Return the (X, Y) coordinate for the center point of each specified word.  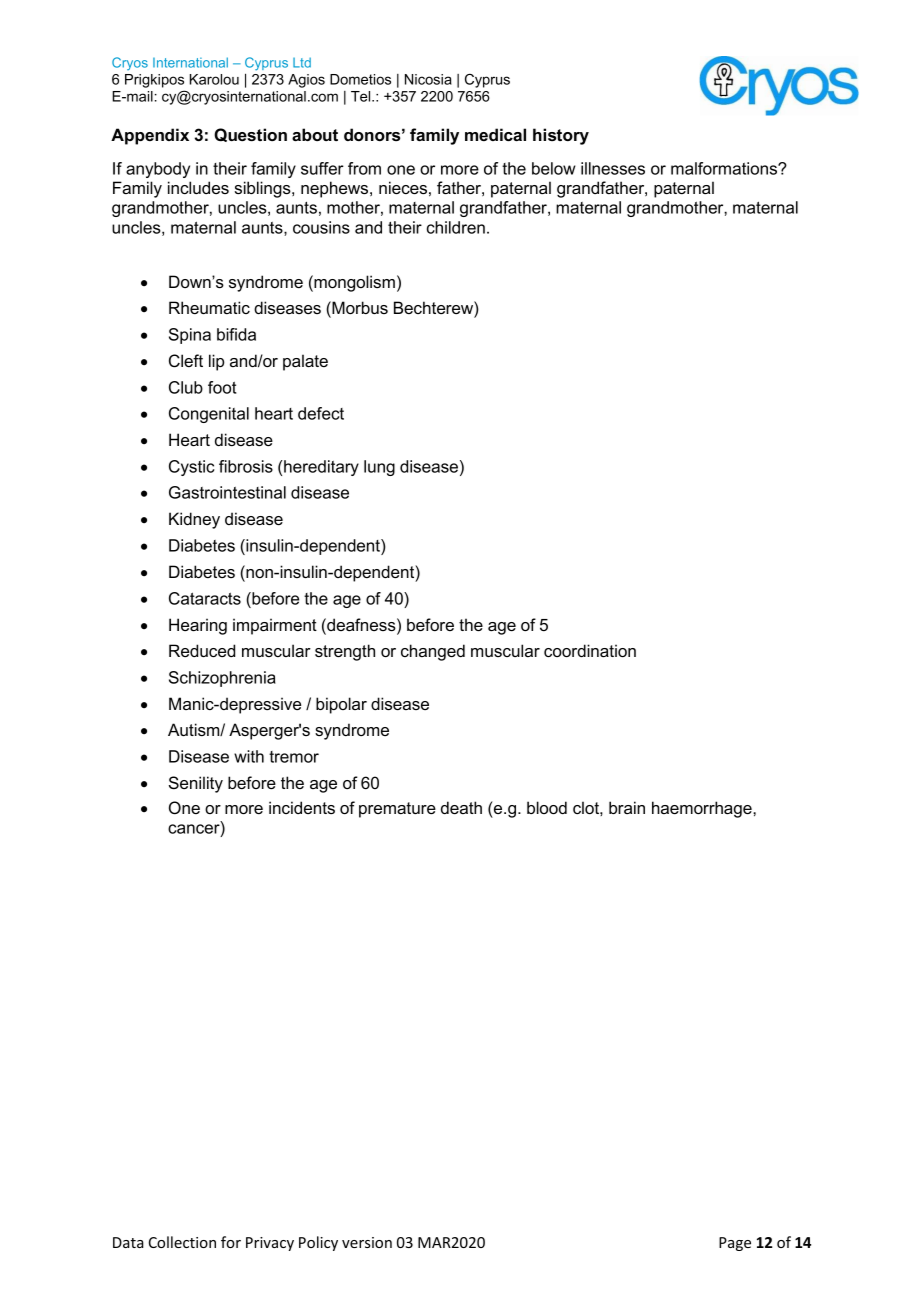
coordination (590, 650)
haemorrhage (703, 809)
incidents (302, 807)
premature (397, 810)
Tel (362, 96)
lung (379, 468)
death (461, 807)
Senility (196, 784)
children (456, 227)
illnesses (613, 168)
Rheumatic (209, 307)
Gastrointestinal (227, 492)
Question (250, 135)
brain (627, 807)
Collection (182, 1242)
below (554, 168)
